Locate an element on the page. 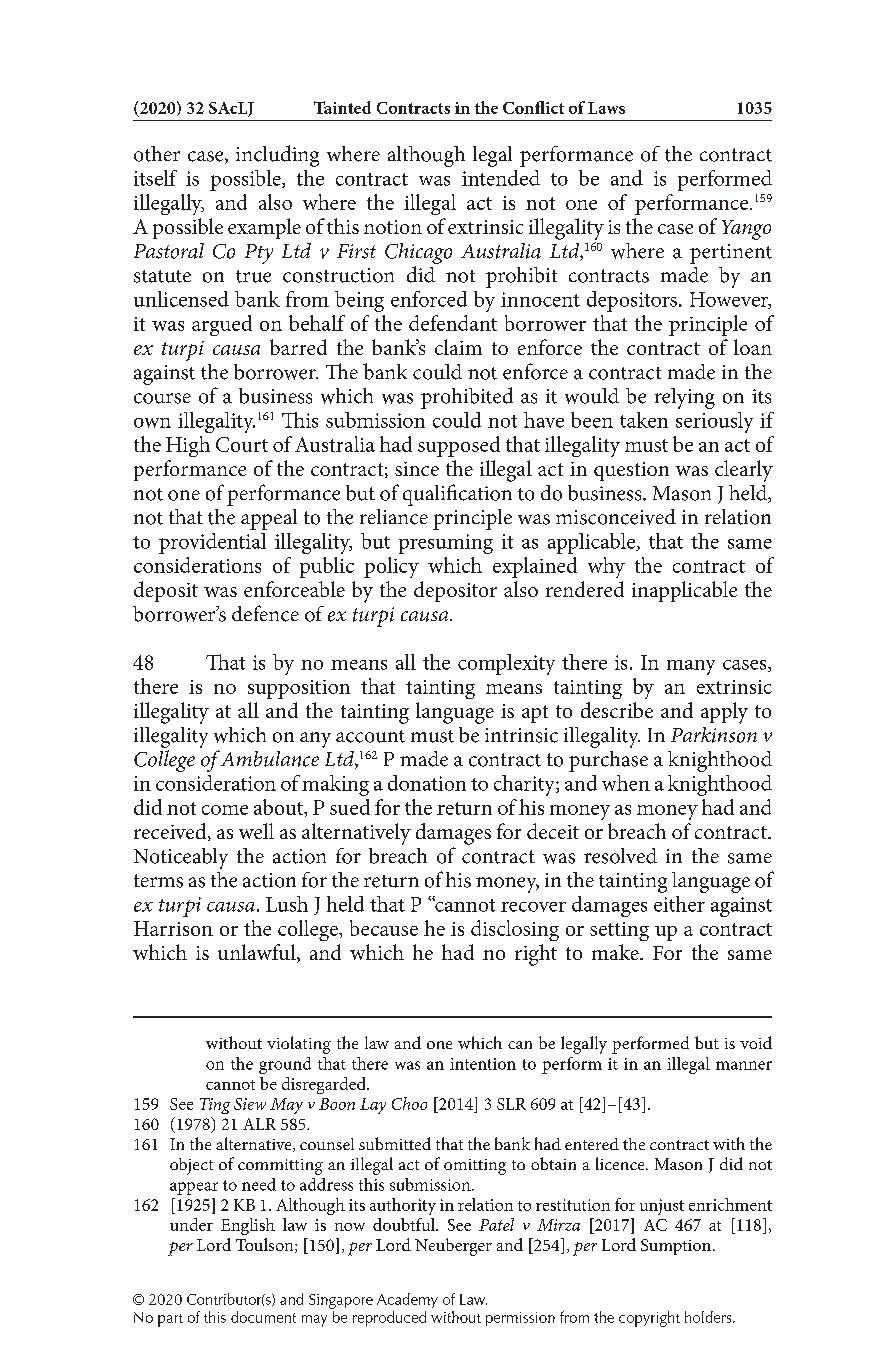 The height and width of the document is (1372, 869). document is located at coordinates (263, 1317).
